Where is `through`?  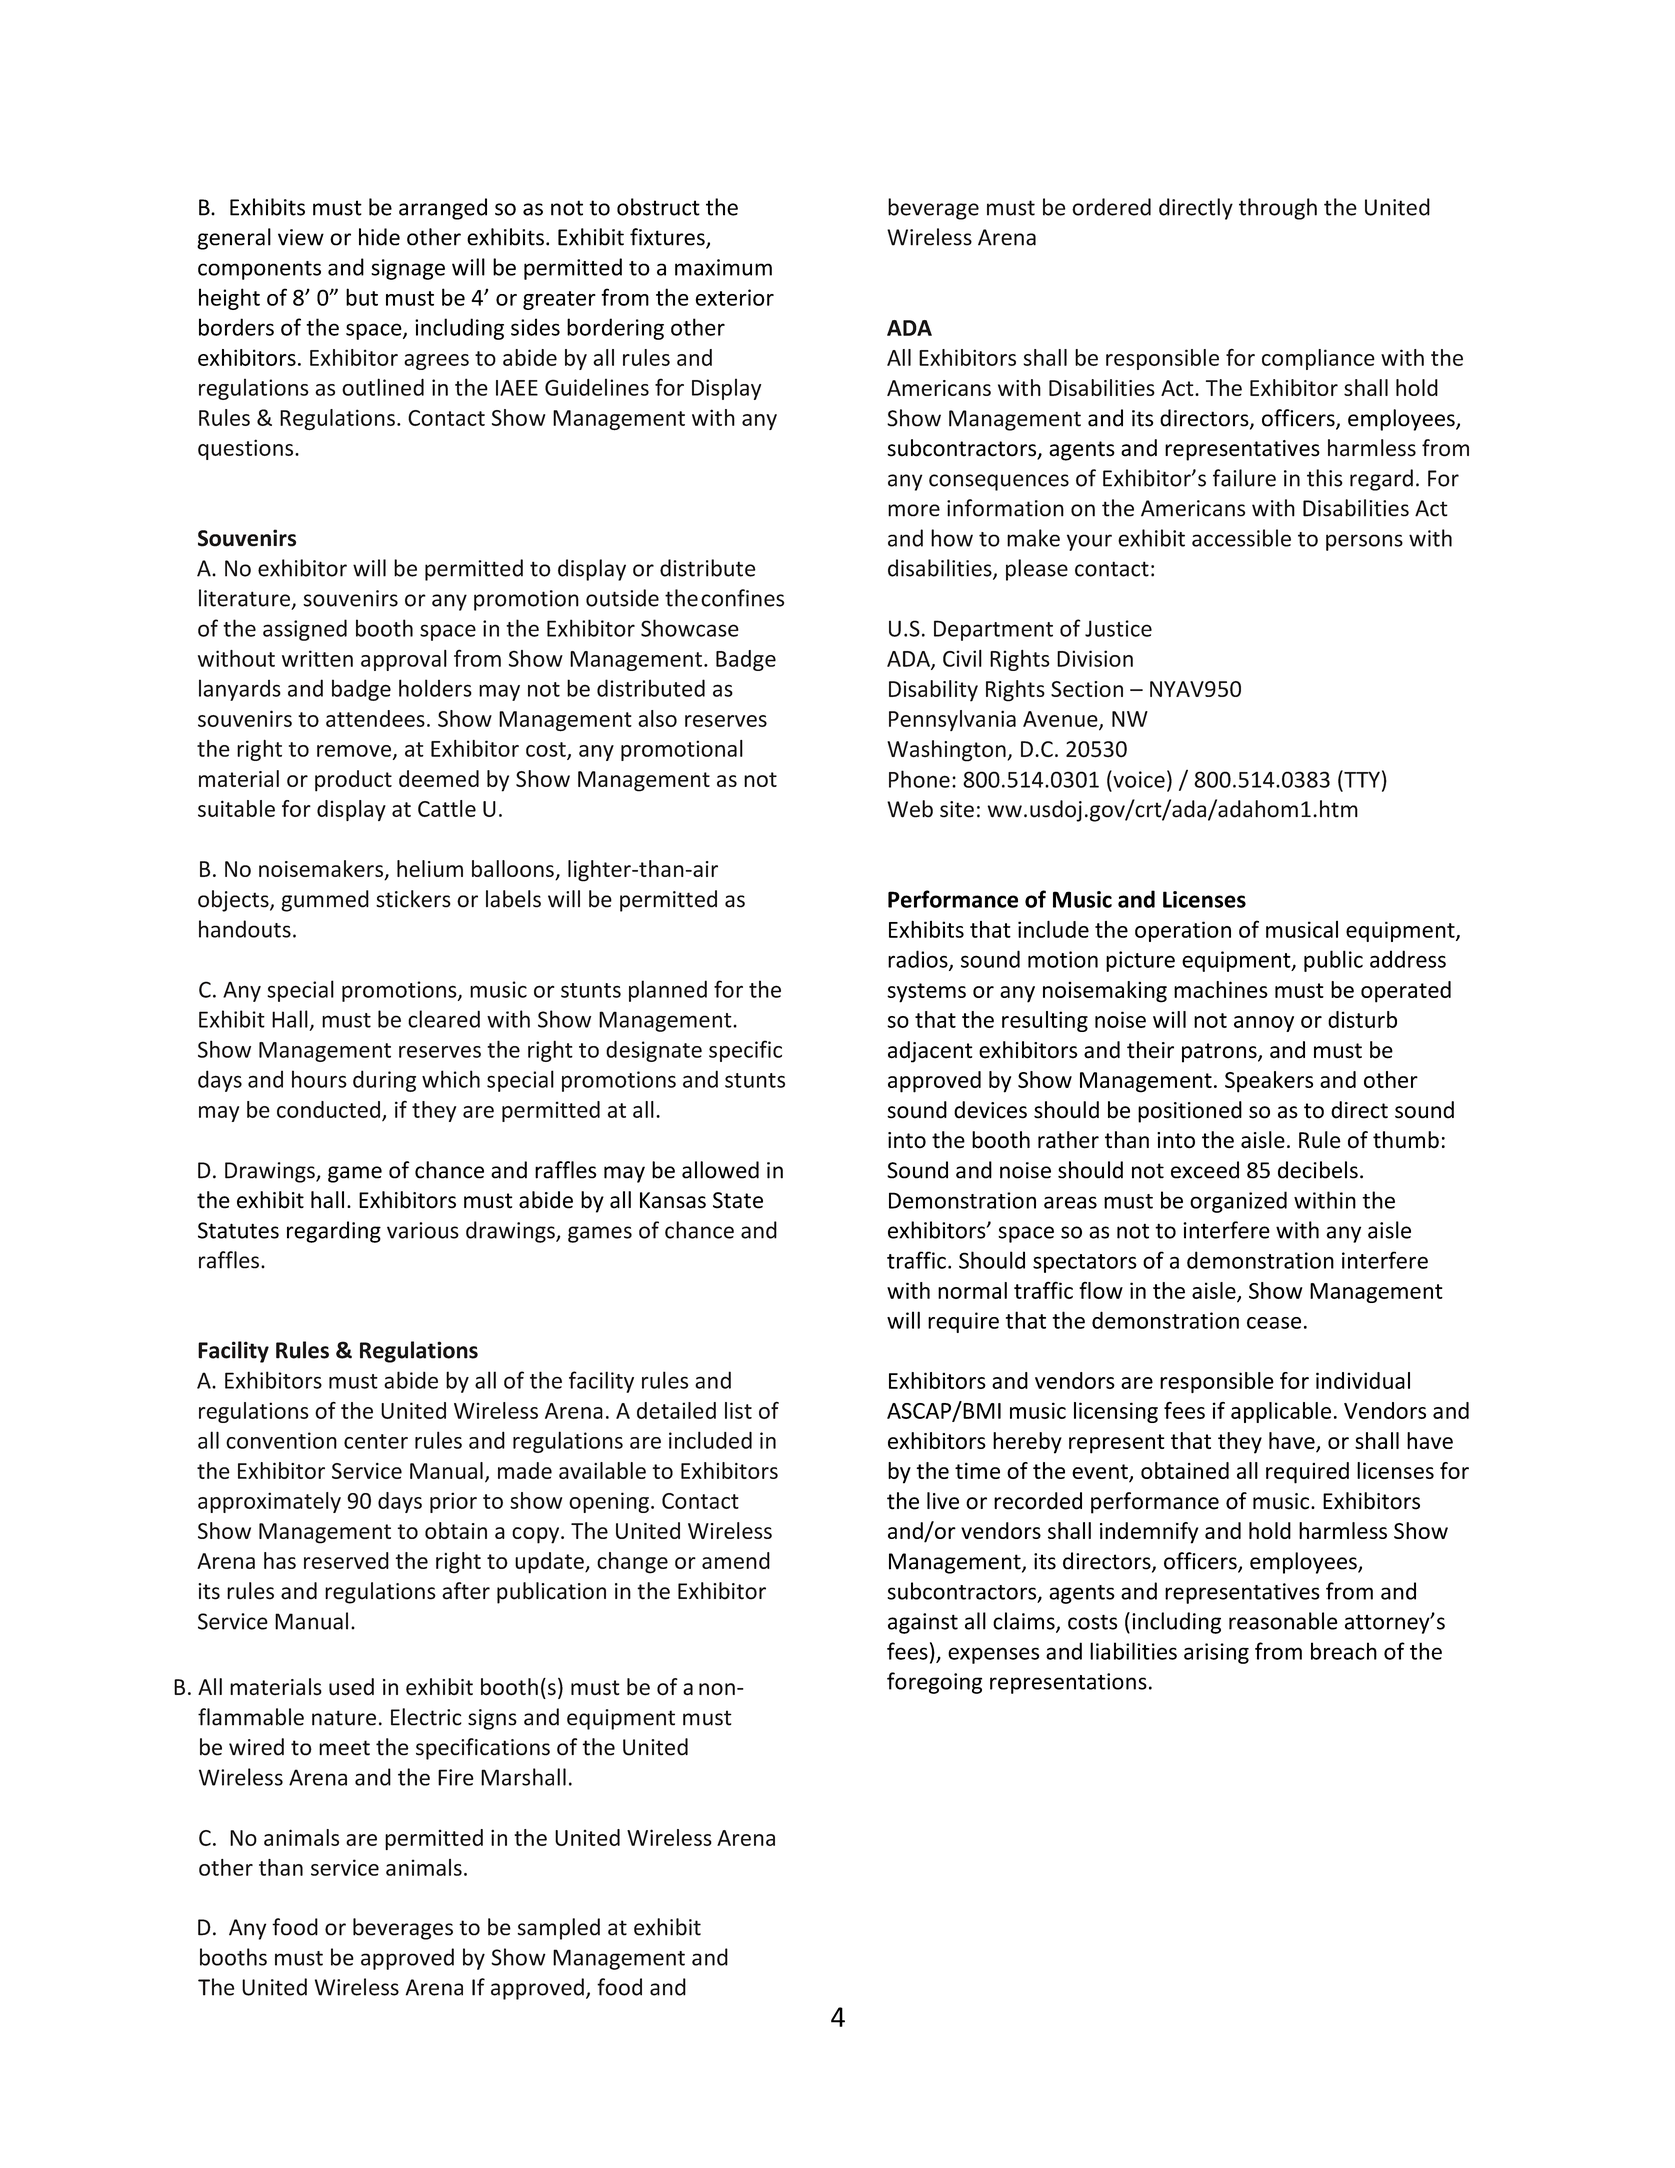
through is located at coordinates (1278, 209).
